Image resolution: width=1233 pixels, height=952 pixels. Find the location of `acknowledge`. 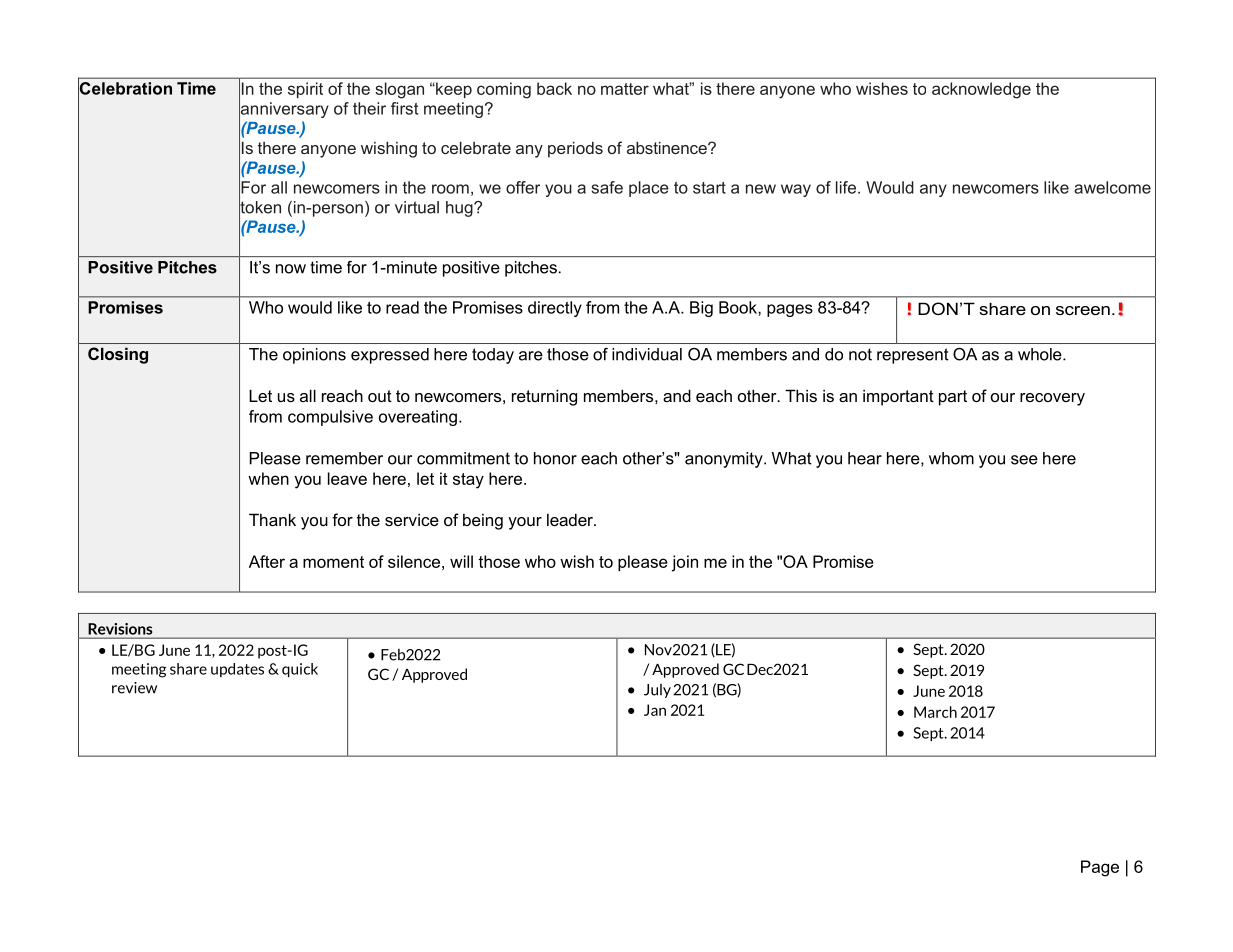

acknowledge is located at coordinates (981, 90).
